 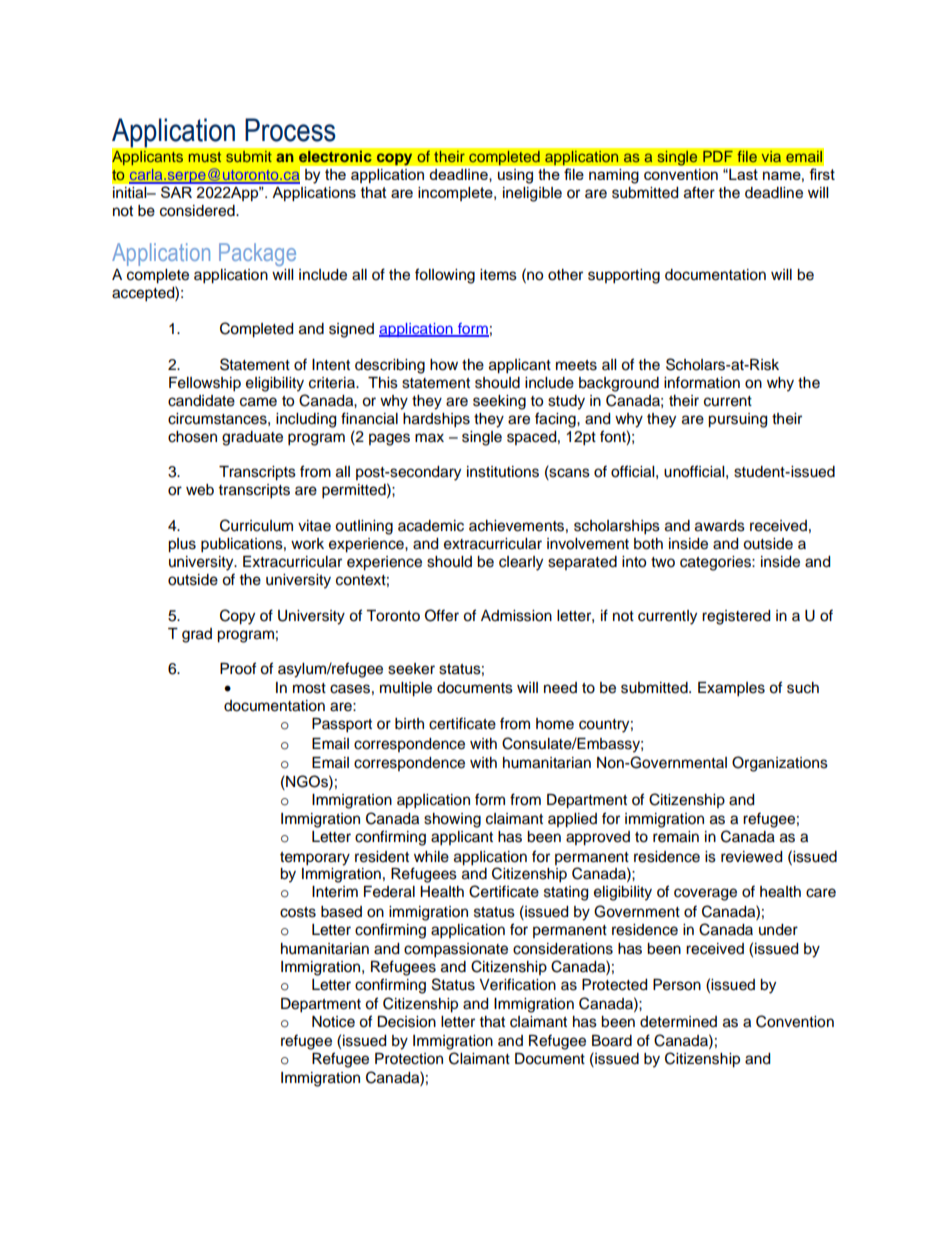 I want to click on registered, so click(x=736, y=617).
